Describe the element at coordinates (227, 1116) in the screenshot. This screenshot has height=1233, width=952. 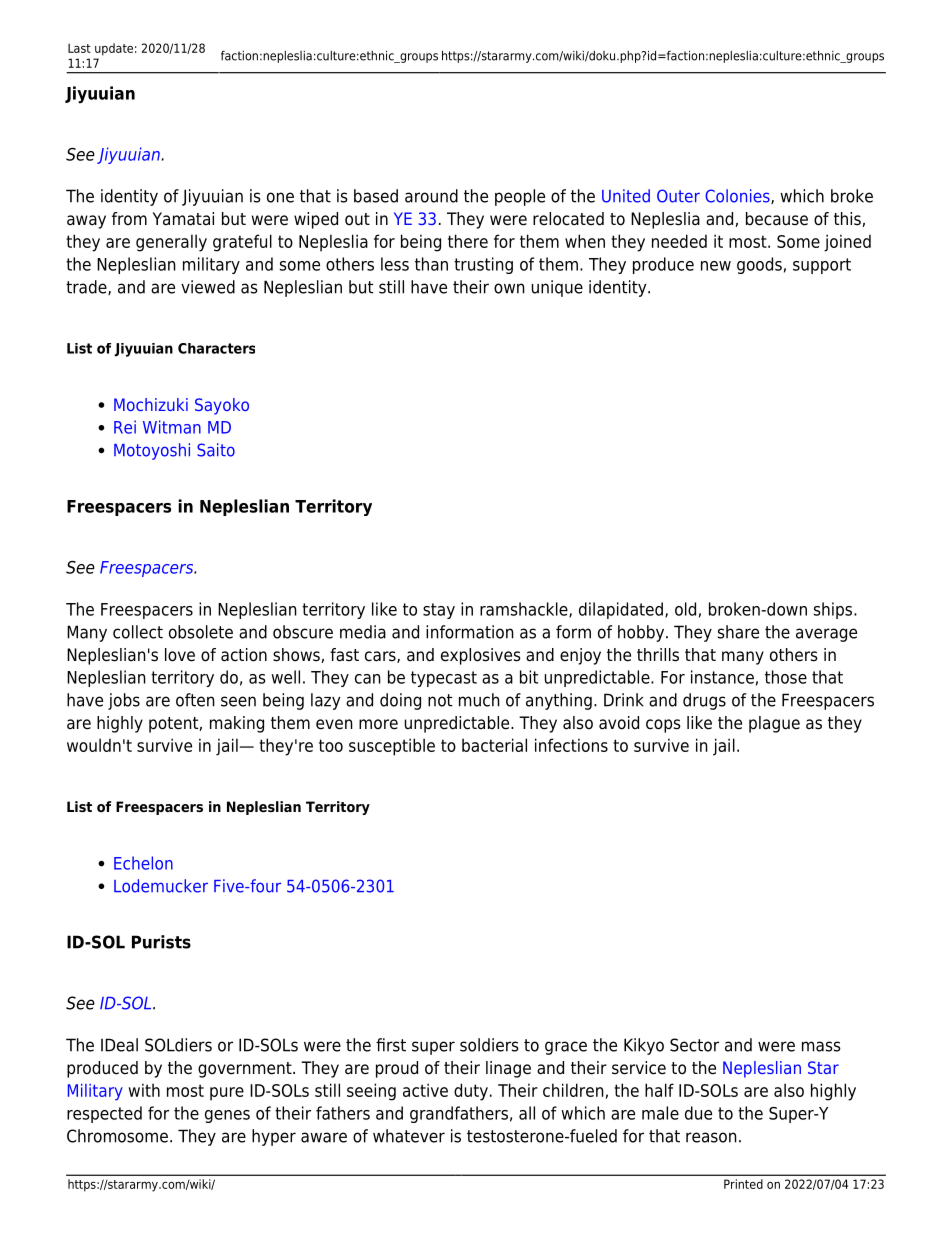
I see `genes` at that location.
